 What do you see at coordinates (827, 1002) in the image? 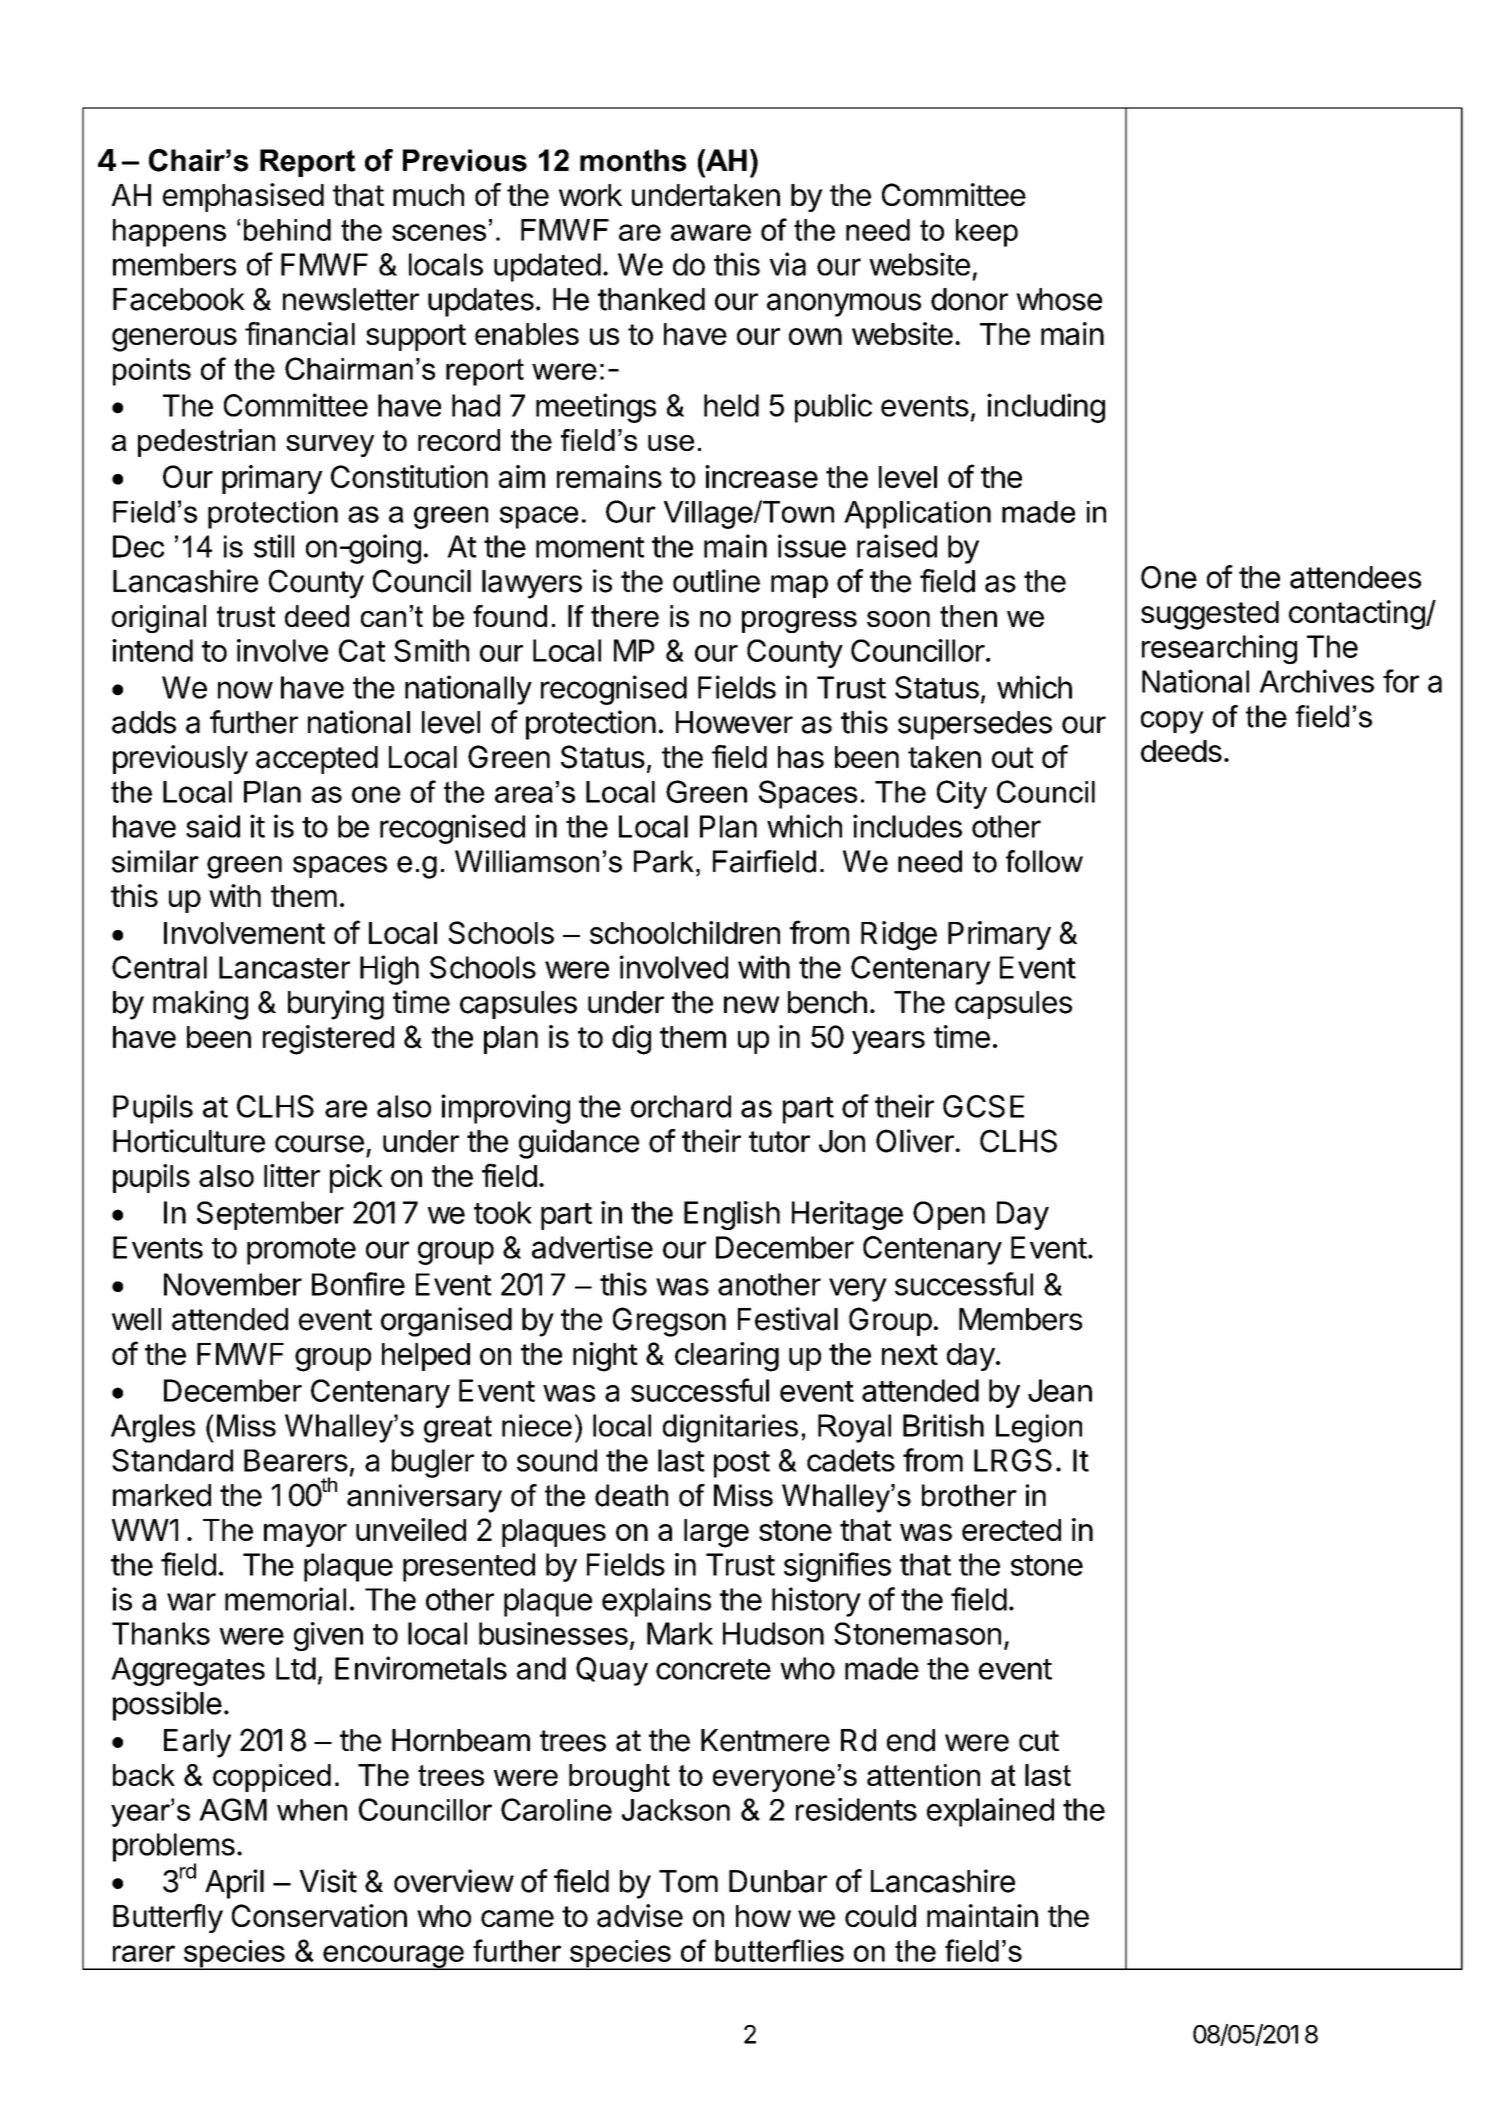
I see `bench` at bounding box center [827, 1002].
